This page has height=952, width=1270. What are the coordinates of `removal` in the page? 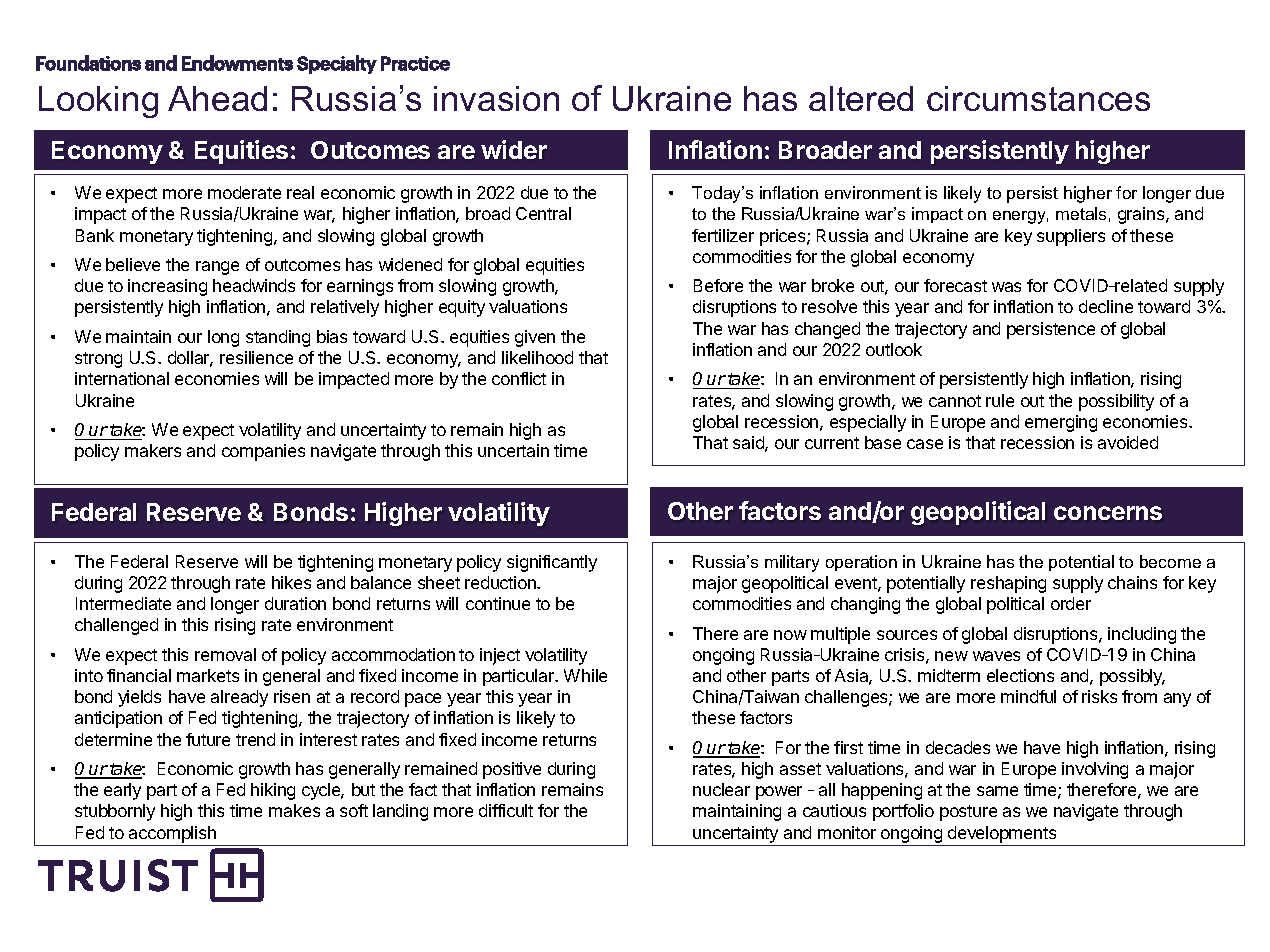 It's located at (225, 654).
